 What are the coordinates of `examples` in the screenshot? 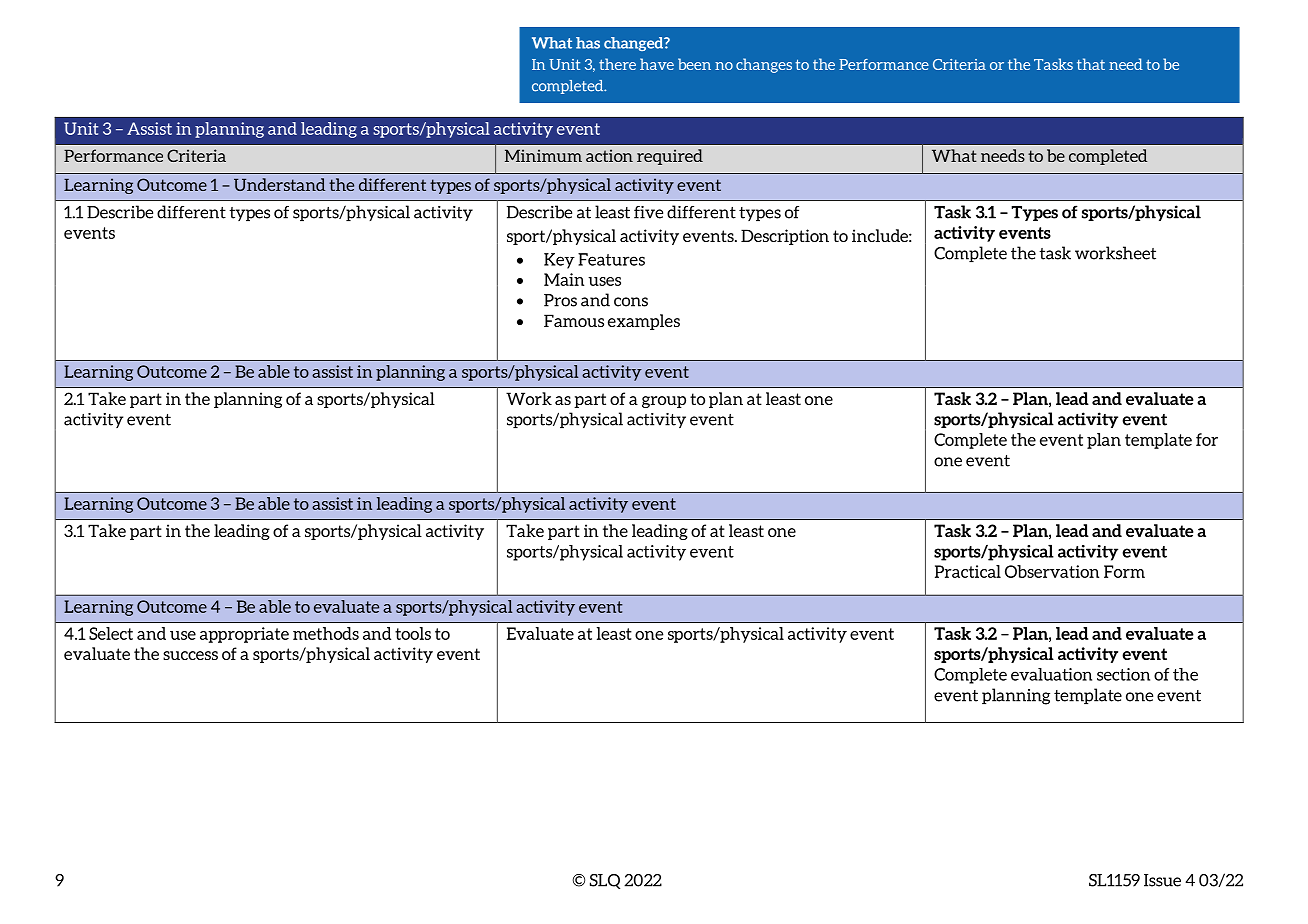 It's located at (644, 322).
